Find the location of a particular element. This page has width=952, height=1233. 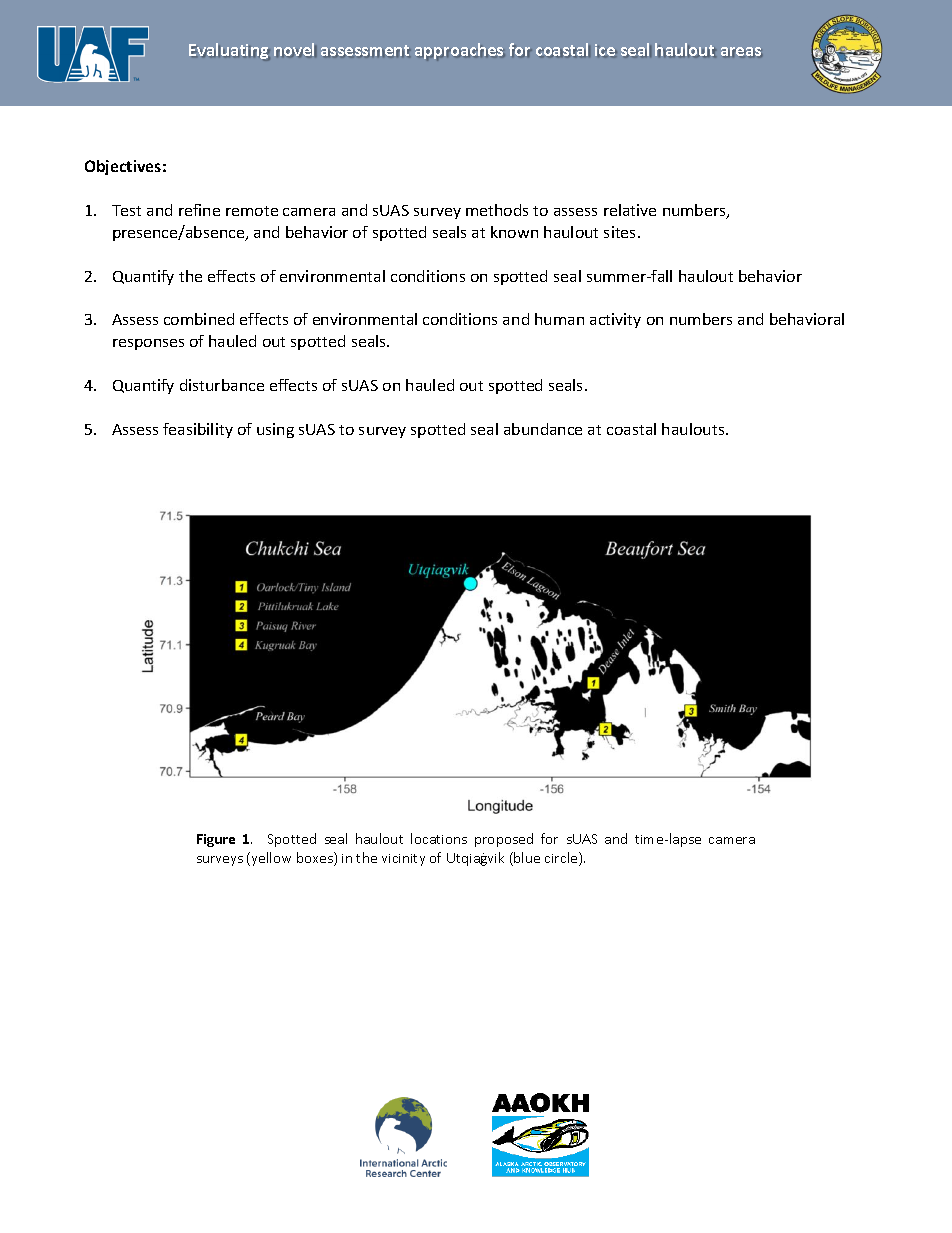

abundance is located at coordinates (543, 429).
